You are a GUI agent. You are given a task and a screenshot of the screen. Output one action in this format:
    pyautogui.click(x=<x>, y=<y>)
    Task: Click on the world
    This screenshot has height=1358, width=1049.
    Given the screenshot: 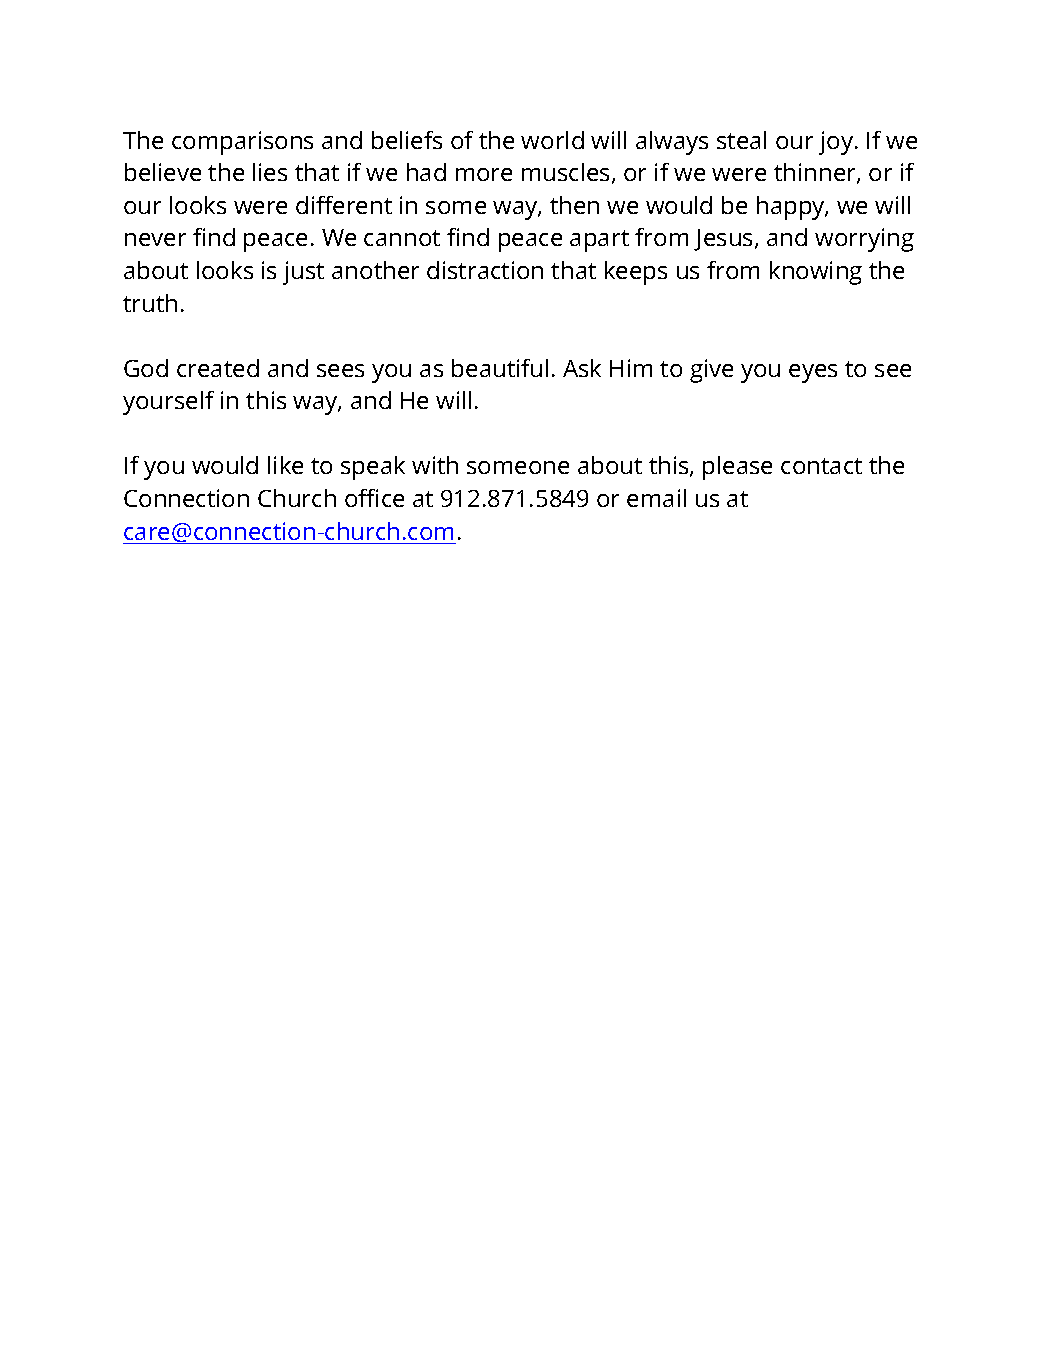 What is the action you would take?
    pyautogui.click(x=552, y=140)
